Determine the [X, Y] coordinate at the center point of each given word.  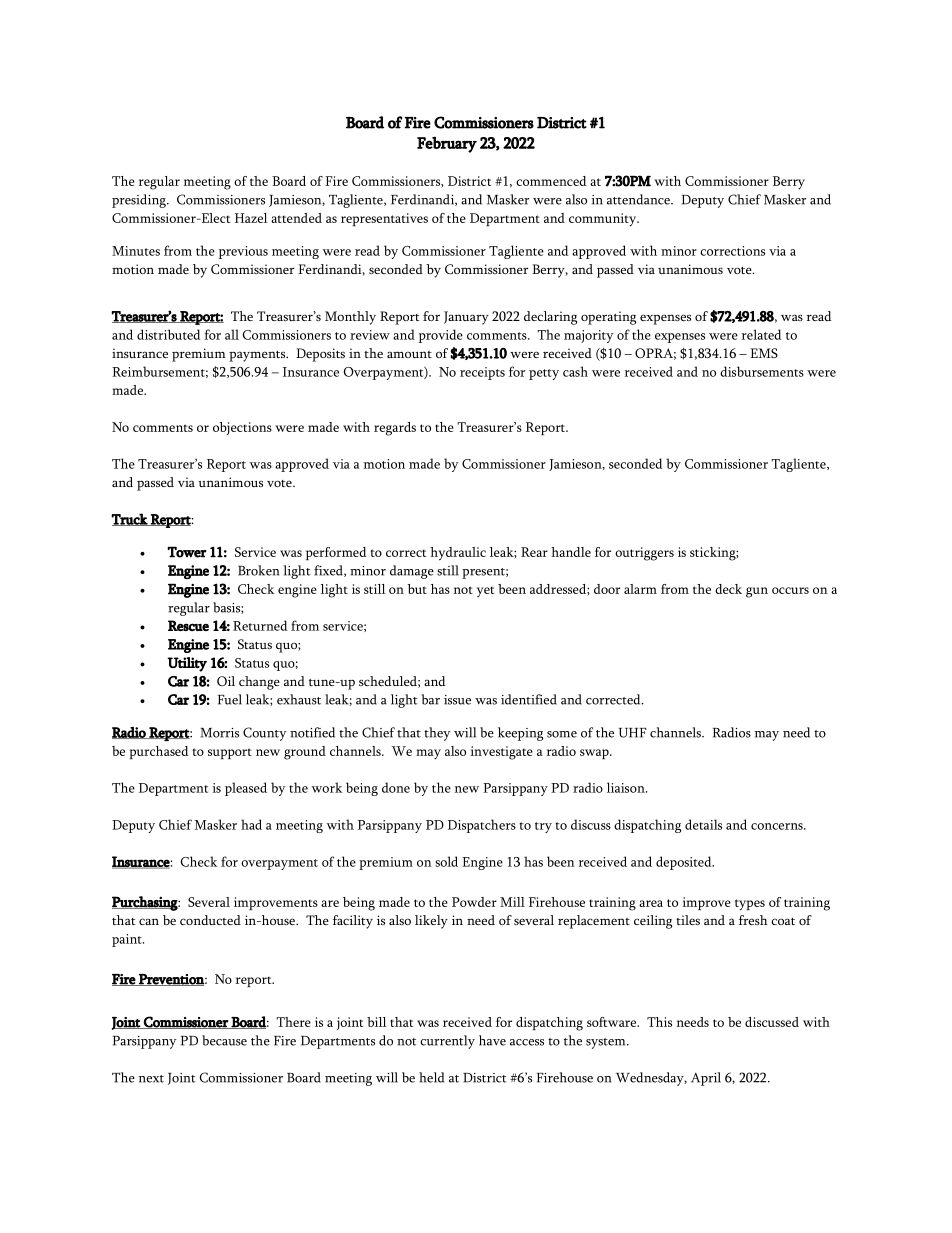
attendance [639, 199]
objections [242, 428]
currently [447, 1042]
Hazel [251, 218]
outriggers [644, 554]
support [230, 753]
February [447, 144]
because [224, 1040]
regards [395, 429]
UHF [633, 733]
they [437, 734]
